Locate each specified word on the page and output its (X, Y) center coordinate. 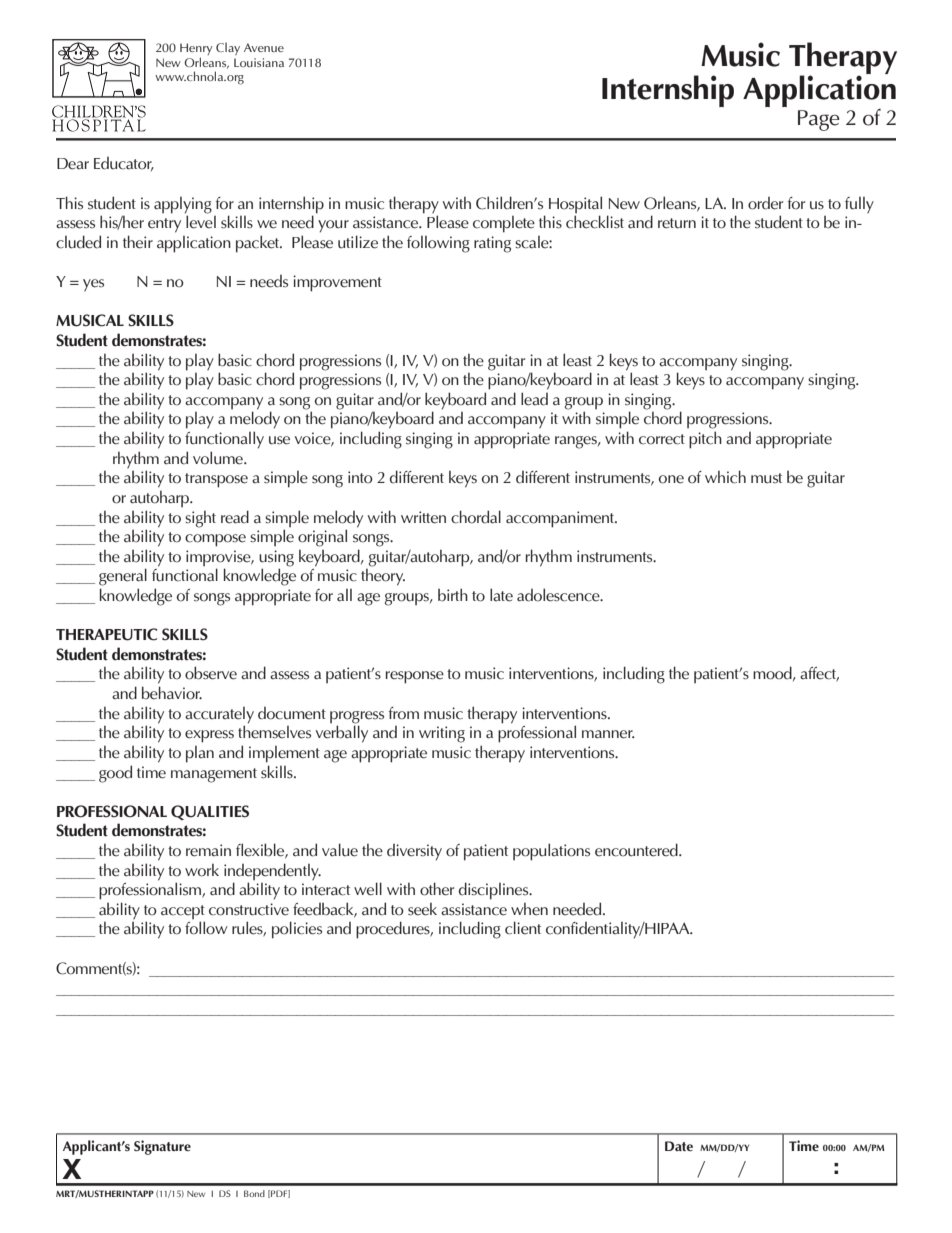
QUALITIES (210, 812)
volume (219, 458)
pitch (705, 440)
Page (819, 120)
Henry (196, 49)
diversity (414, 852)
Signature (162, 1147)
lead (534, 399)
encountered (637, 850)
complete (504, 224)
